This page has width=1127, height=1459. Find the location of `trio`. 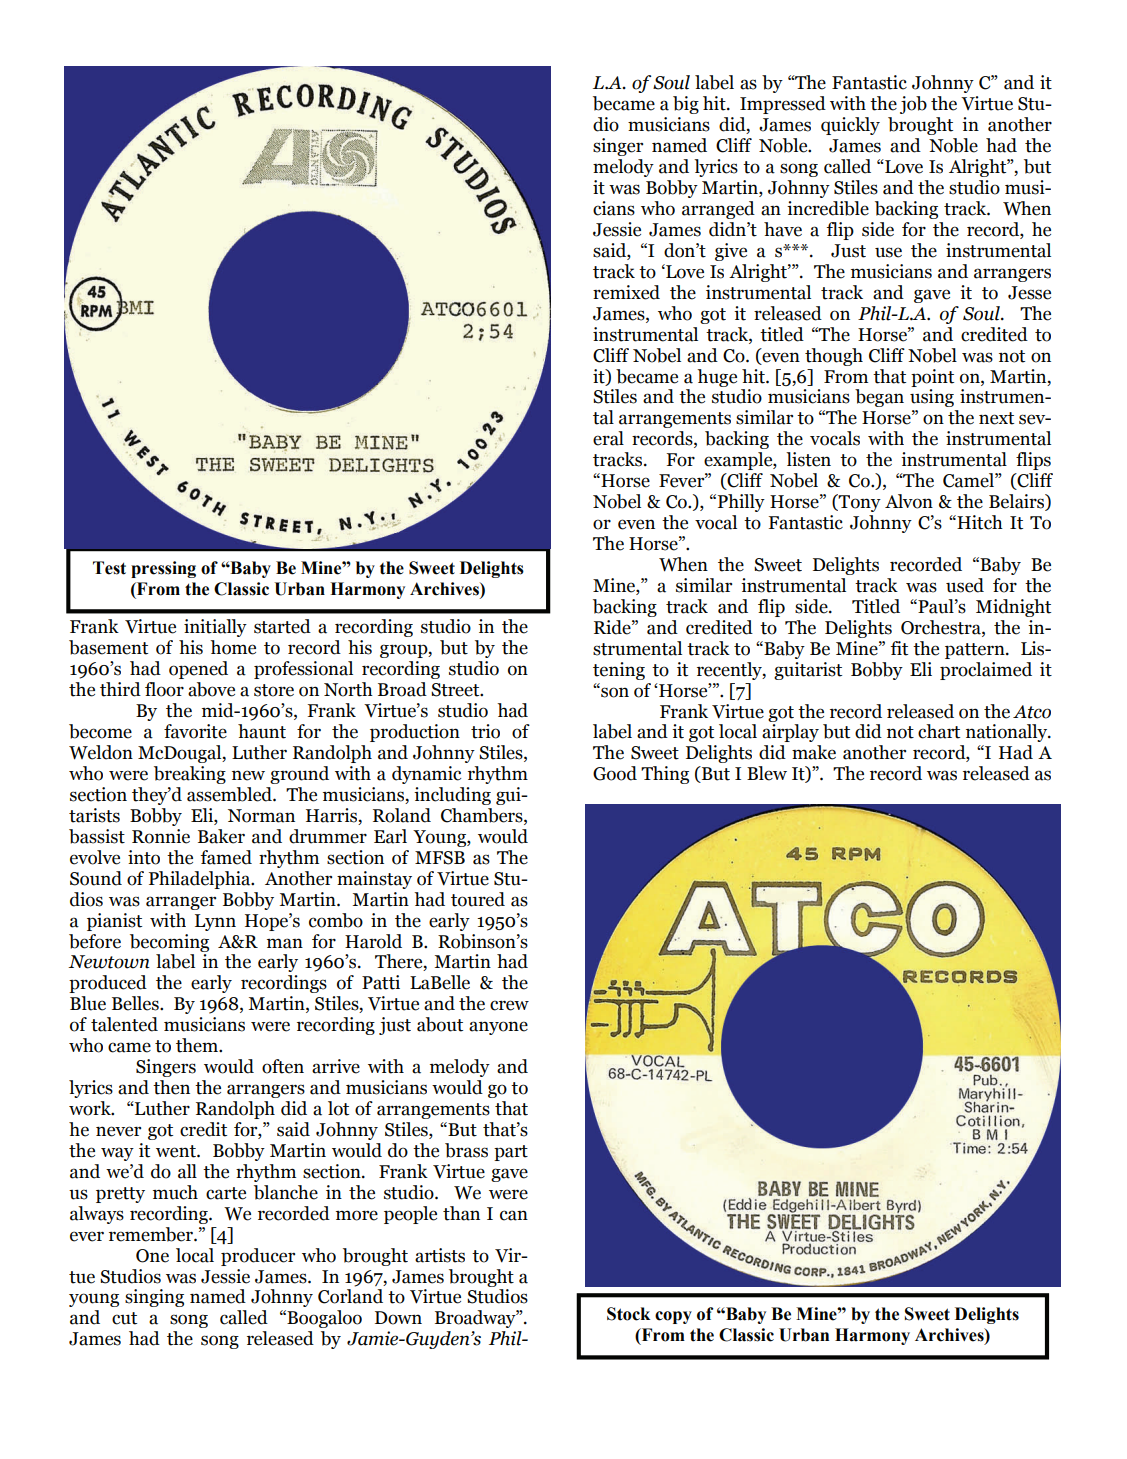

trio is located at coordinates (485, 731).
